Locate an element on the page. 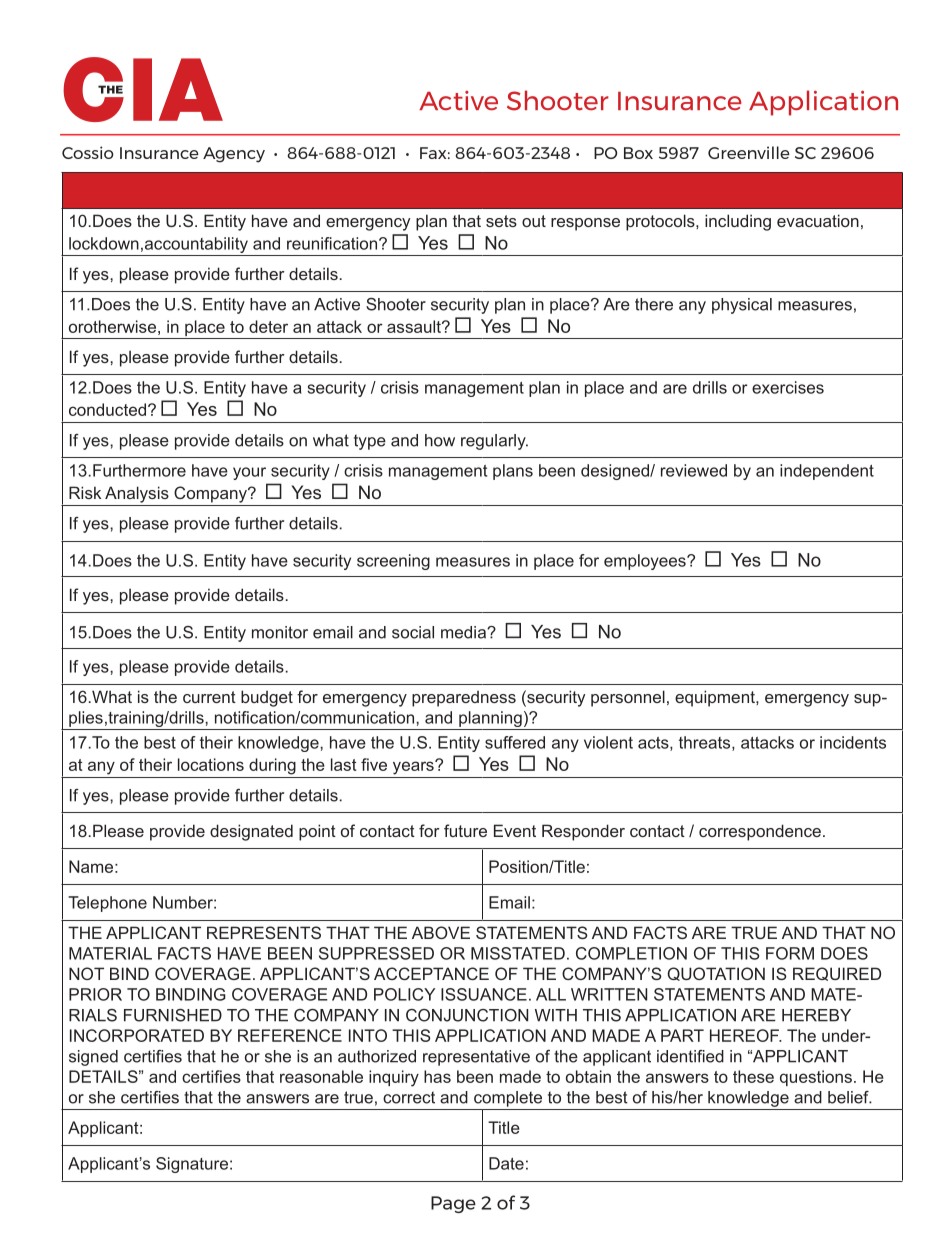  preparedness is located at coordinates (464, 699).
